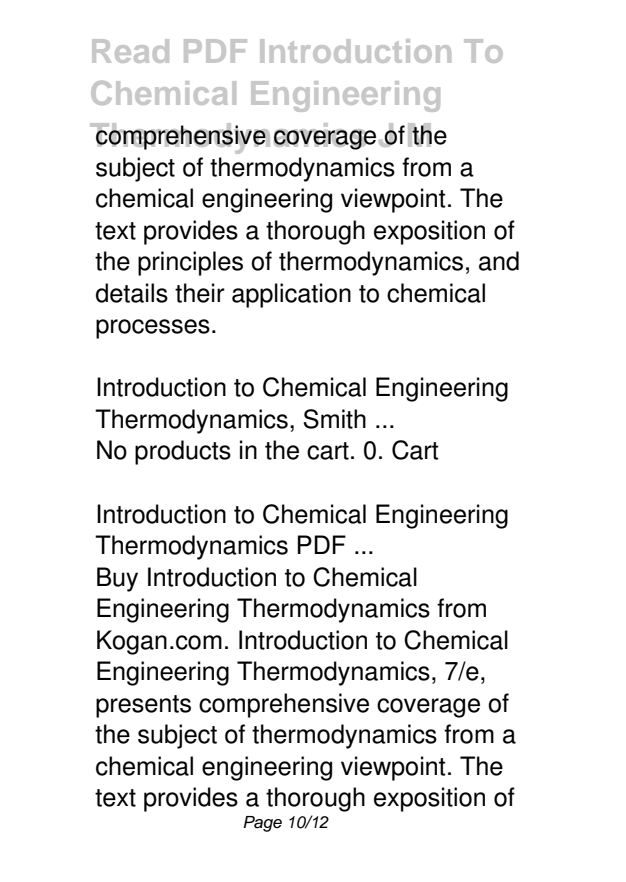 This screenshot has width=626, height=882. I want to click on Smith, so click(334, 419).
